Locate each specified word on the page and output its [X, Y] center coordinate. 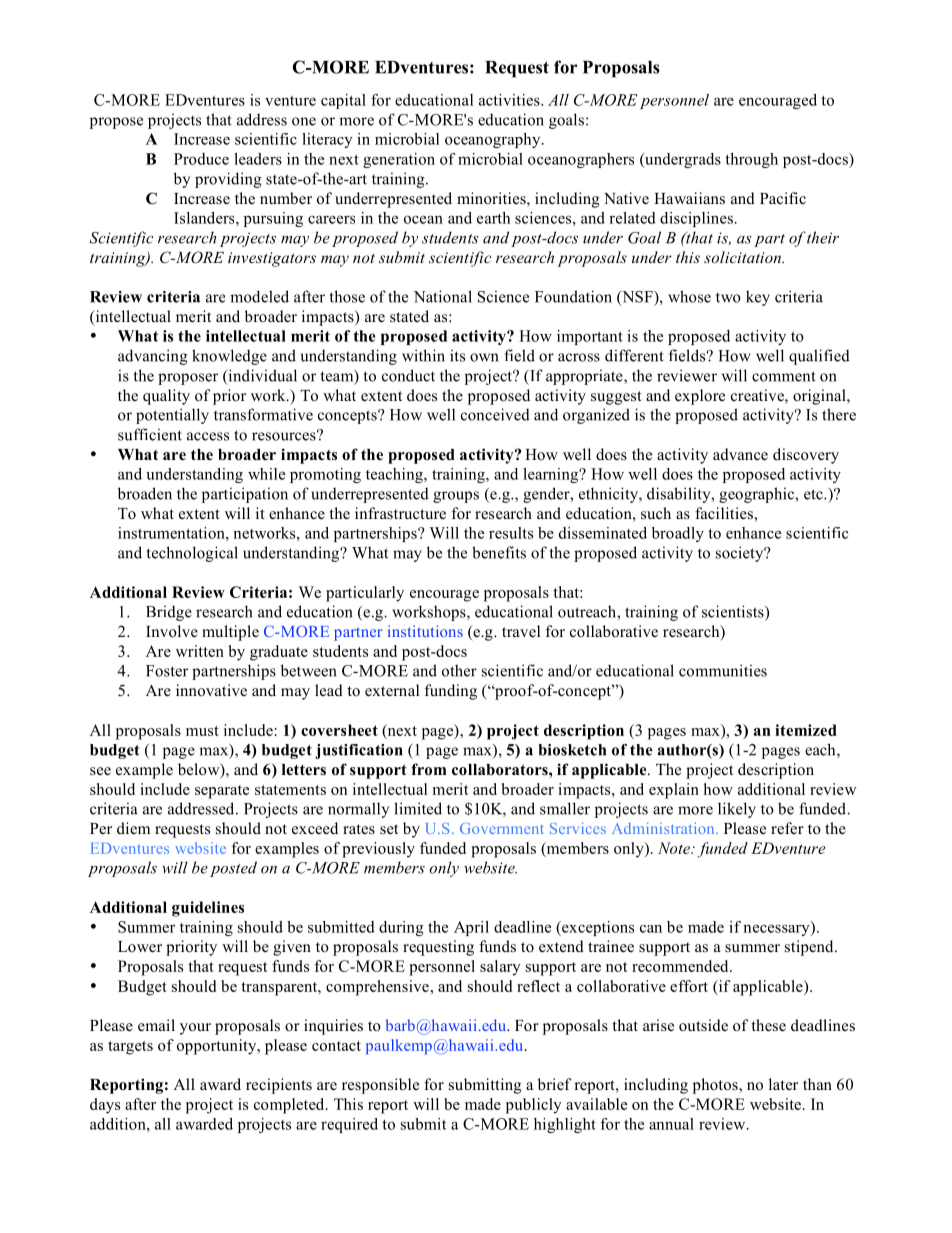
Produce [201, 159]
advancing [153, 357]
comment [784, 376]
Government [502, 828]
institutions [425, 631]
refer [787, 828]
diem [133, 828]
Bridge [169, 613]
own [484, 357]
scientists [734, 611]
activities [510, 100]
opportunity [218, 1047]
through [751, 160]
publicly [534, 1106]
